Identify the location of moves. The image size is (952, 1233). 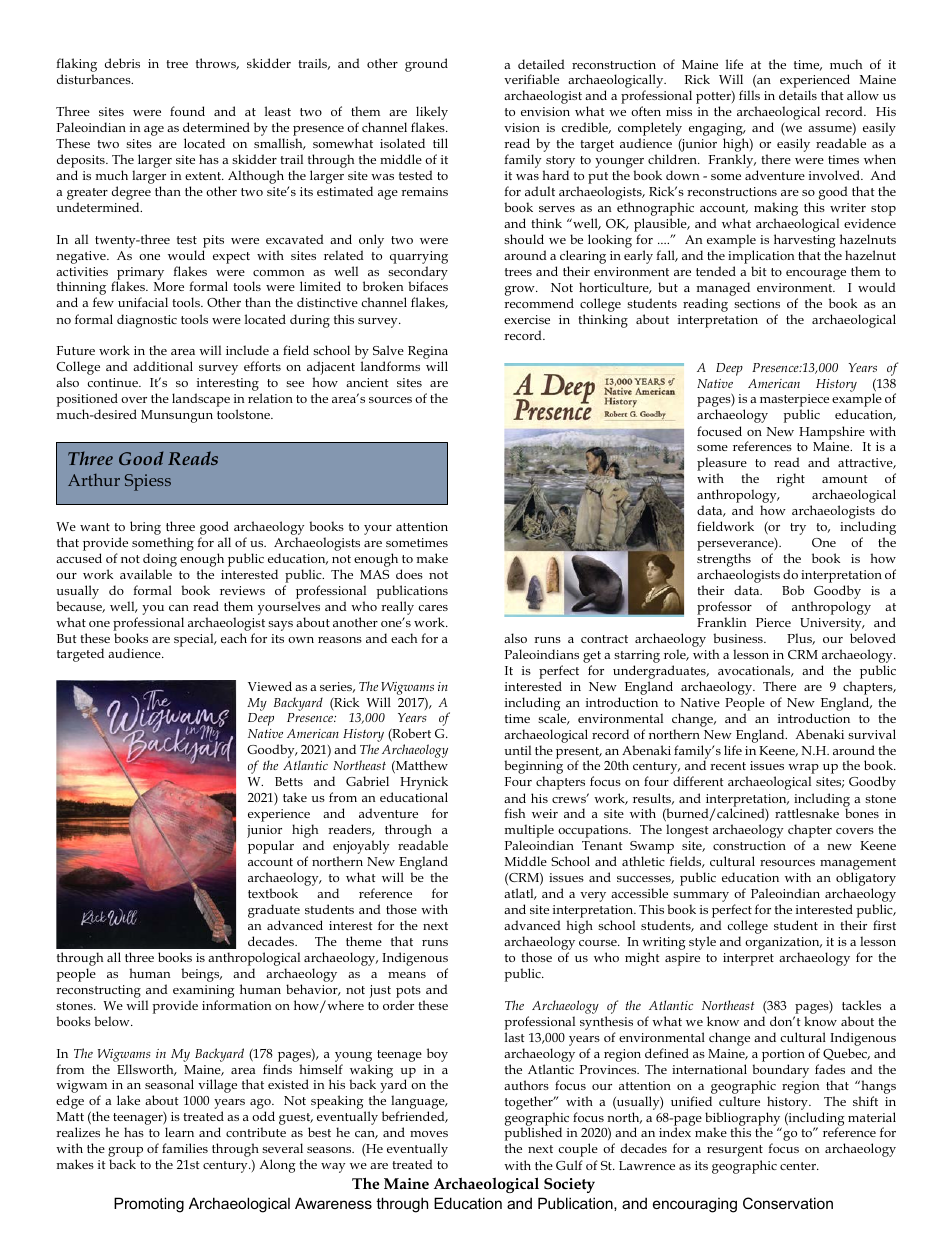
(429, 1134).
